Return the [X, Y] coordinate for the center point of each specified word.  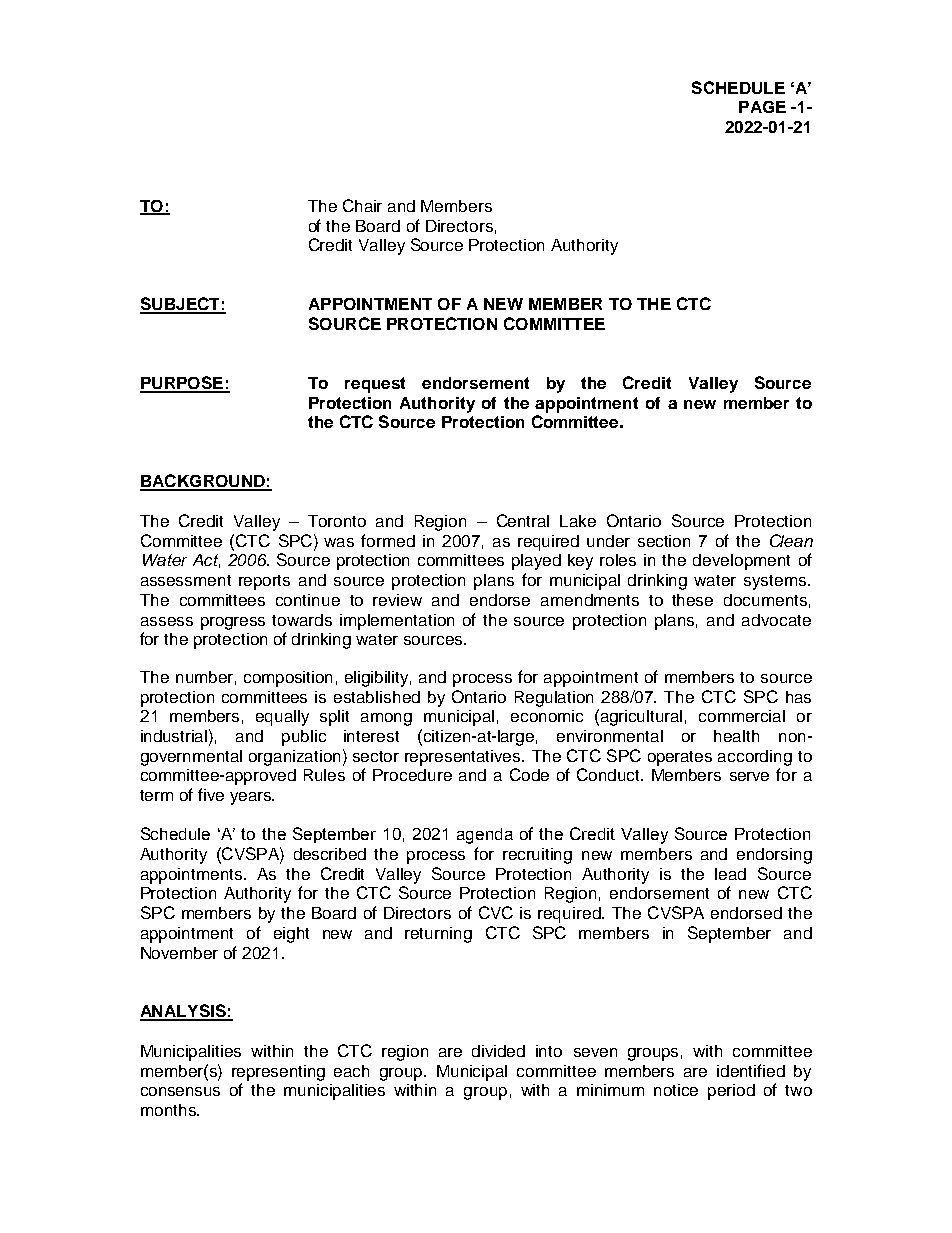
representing [278, 1073]
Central [523, 520]
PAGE [762, 107]
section [664, 541]
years [251, 798]
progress [233, 623]
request [375, 385]
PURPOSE [182, 384]
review [397, 600]
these [692, 600]
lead [730, 874]
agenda [485, 836]
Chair [362, 205]
